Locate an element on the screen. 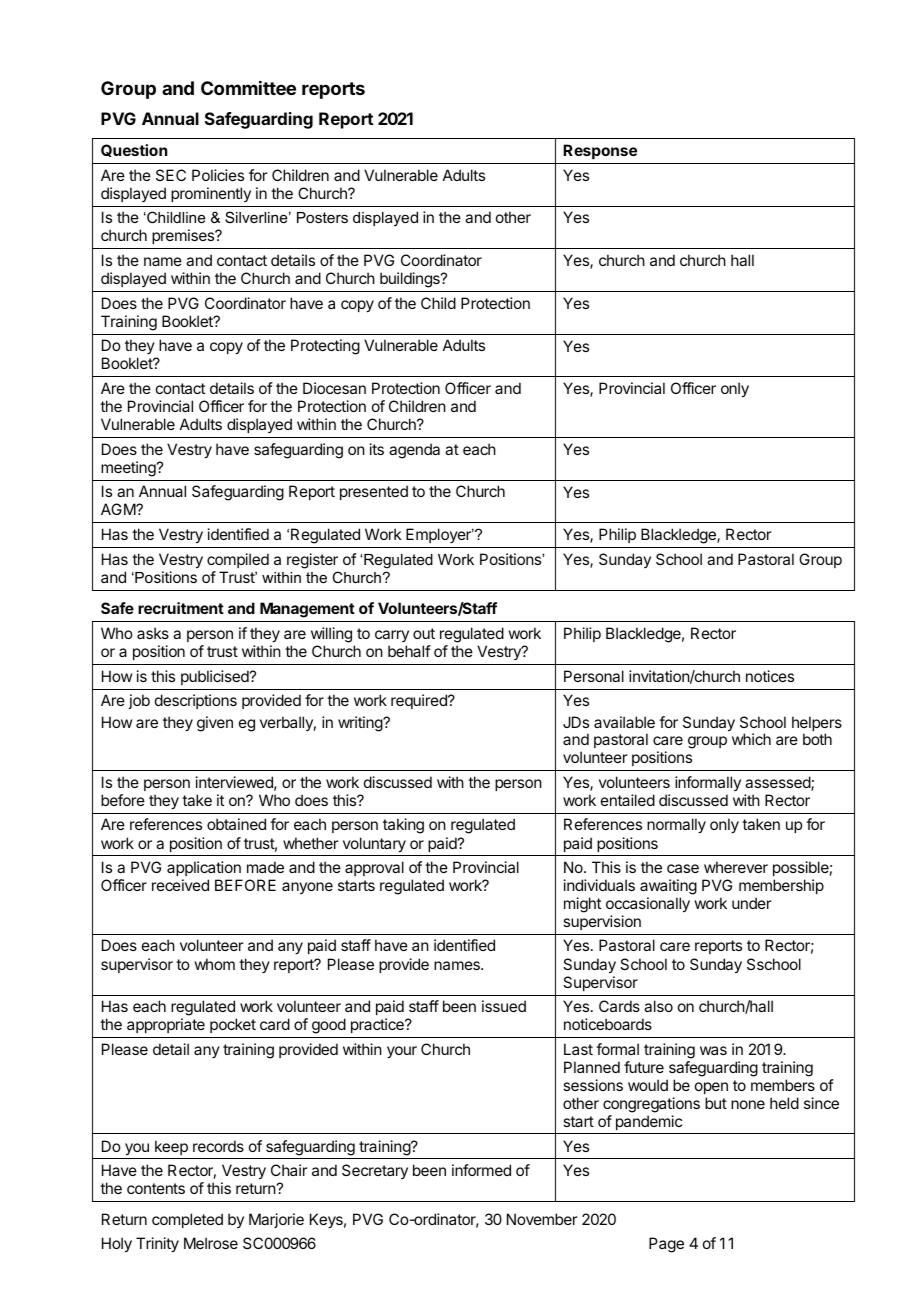 The height and width of the screenshot is (1307, 924). issued is located at coordinates (504, 1006).
